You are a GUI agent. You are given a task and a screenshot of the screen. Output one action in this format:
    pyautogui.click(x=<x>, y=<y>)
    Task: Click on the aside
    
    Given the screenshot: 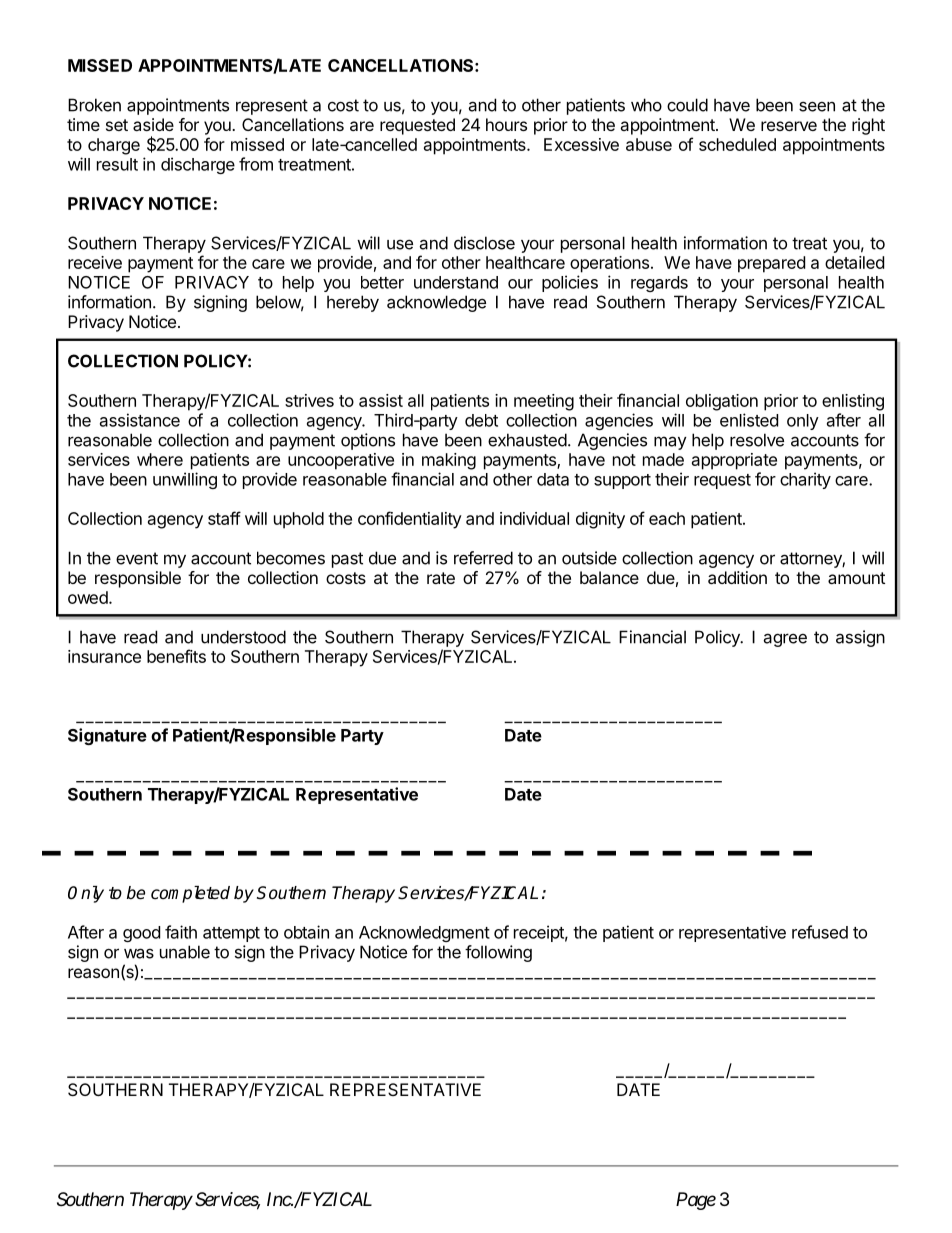 What is the action you would take?
    pyautogui.click(x=153, y=124)
